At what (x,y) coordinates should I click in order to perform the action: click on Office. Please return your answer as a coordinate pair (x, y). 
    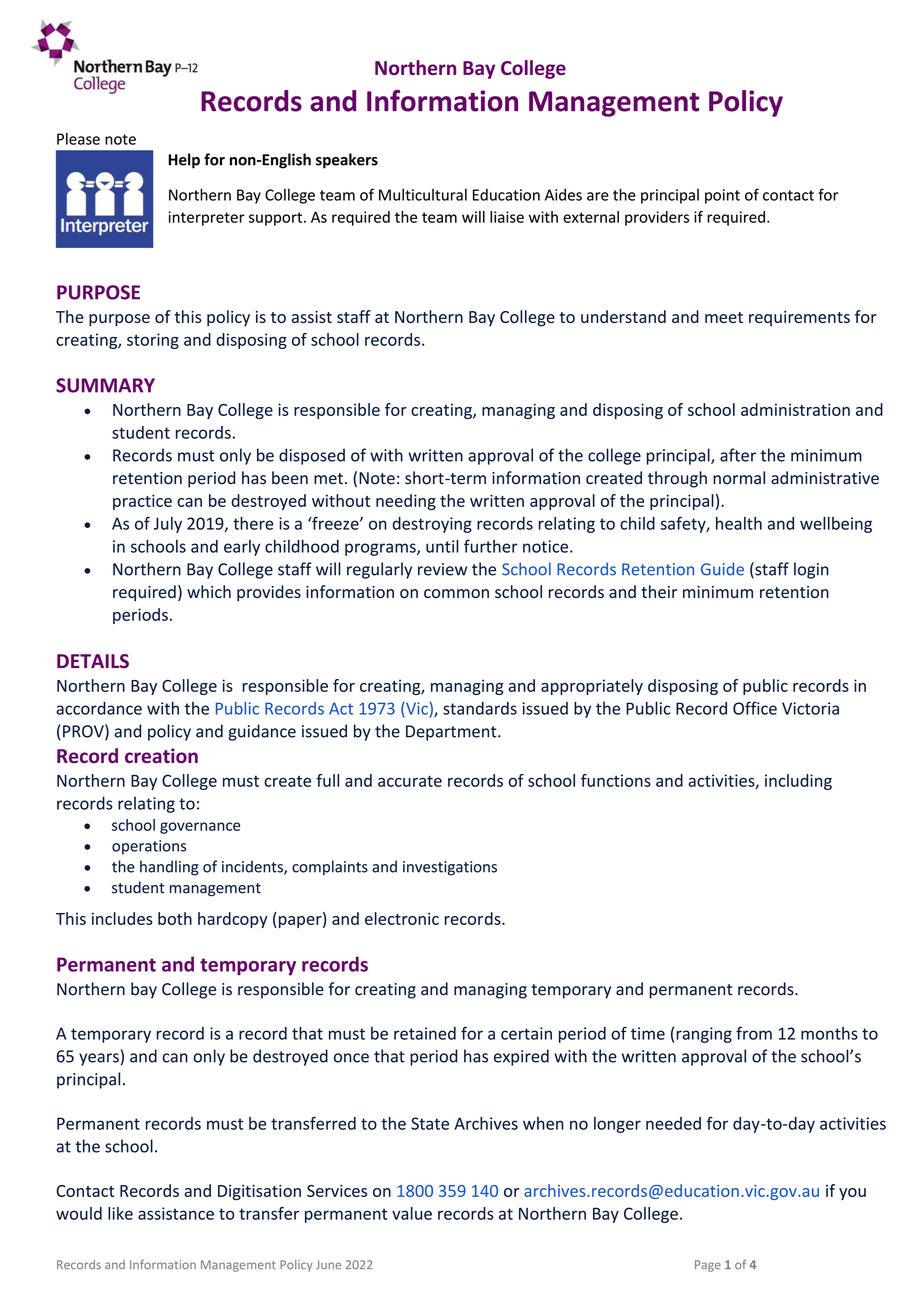
    Looking at the image, I should click on (755, 708).
